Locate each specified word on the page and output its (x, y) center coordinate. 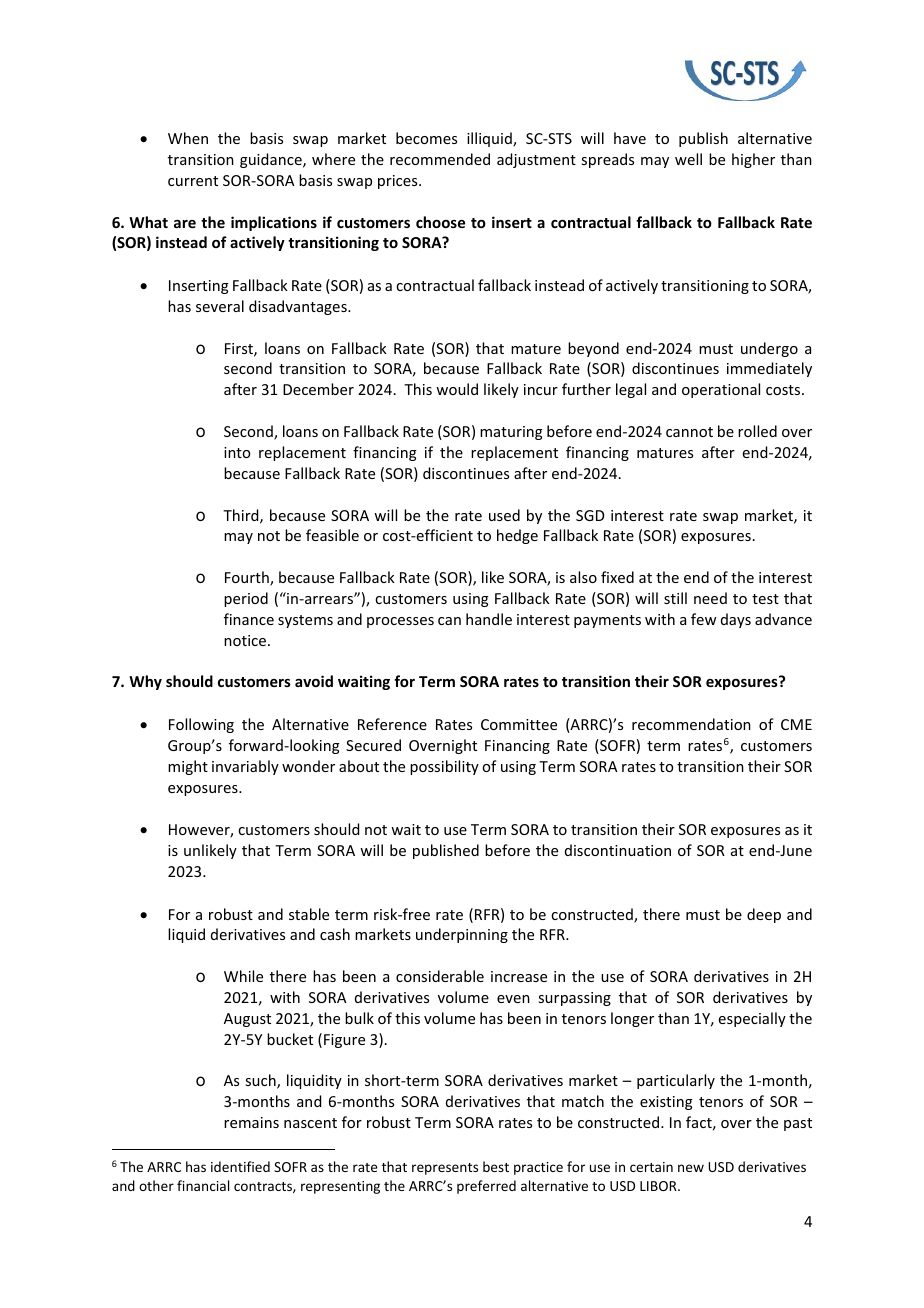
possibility (444, 767)
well (688, 159)
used (504, 515)
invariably (245, 767)
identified (240, 1166)
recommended (440, 159)
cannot (689, 432)
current (193, 181)
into (237, 452)
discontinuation (618, 850)
